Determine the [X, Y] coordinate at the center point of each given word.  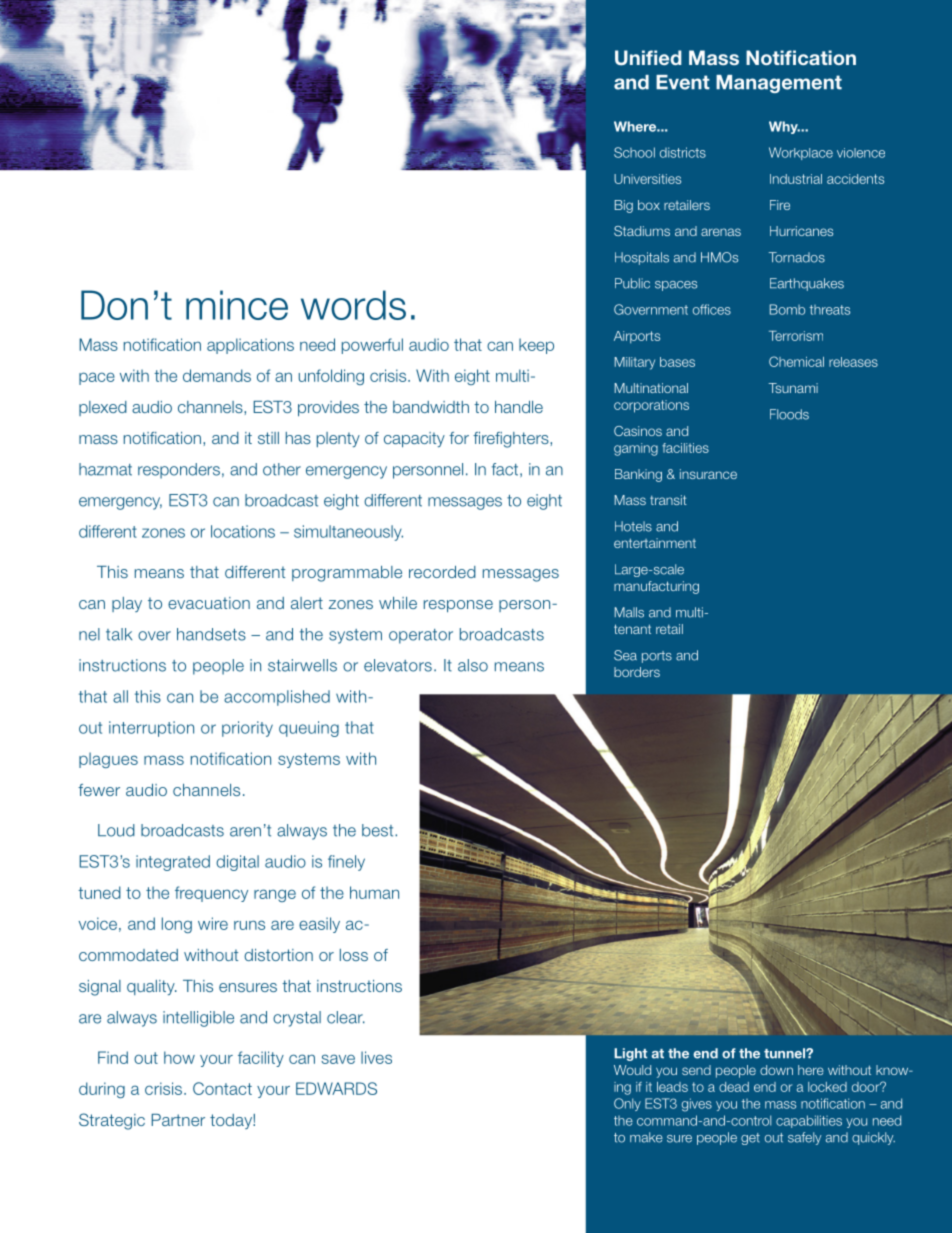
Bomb [787, 309]
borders [637, 672]
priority [247, 729]
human [374, 892]
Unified [648, 58]
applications [250, 346]
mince [237, 305]
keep [536, 346]
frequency [211, 894]
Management [779, 84]
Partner [178, 1120]
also [473, 665]
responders [179, 471]
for [459, 438]
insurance [708, 474]
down [776, 1070]
